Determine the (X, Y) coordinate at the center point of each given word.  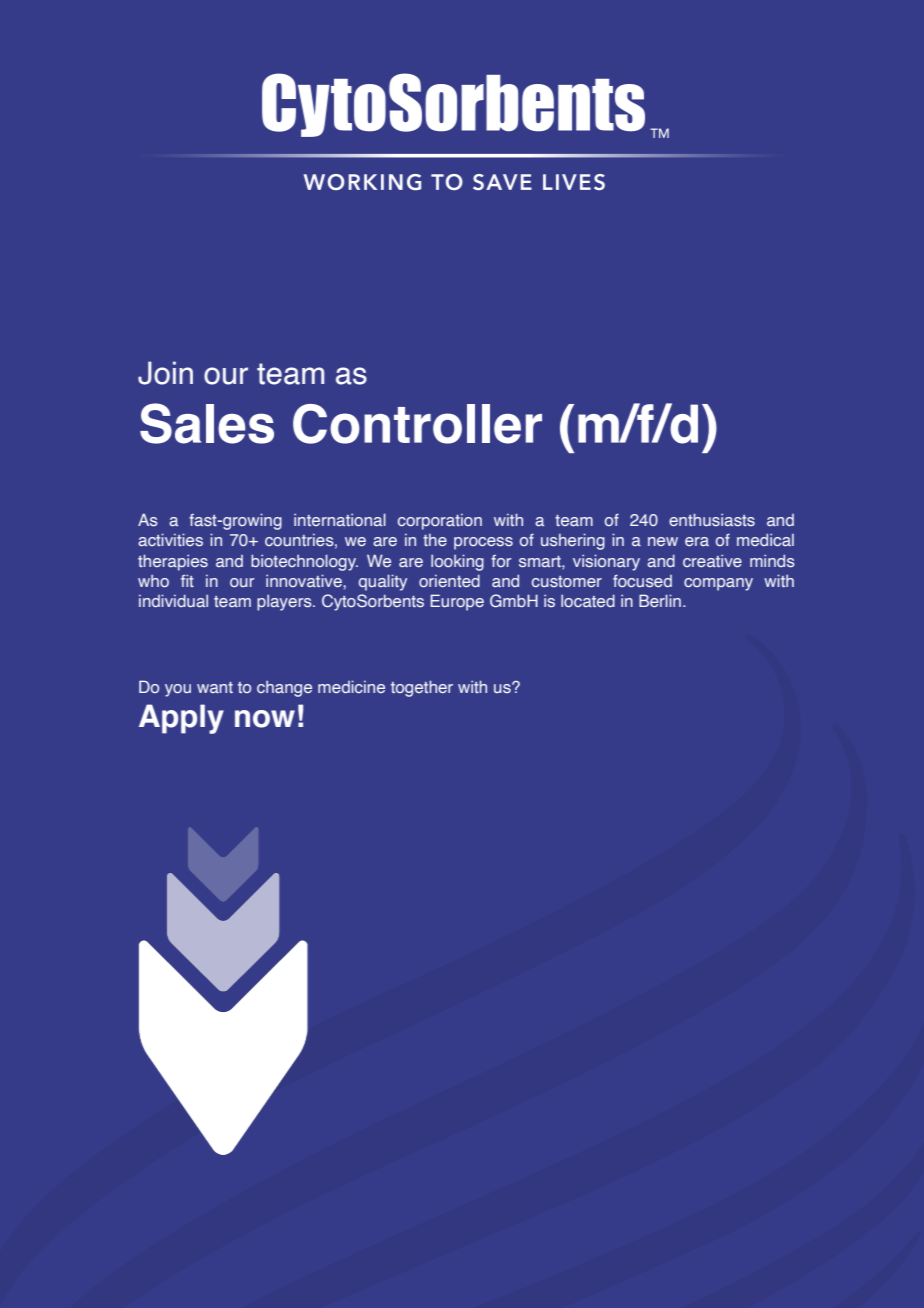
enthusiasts (712, 519)
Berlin (660, 600)
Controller (417, 424)
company (718, 584)
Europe (457, 602)
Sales (207, 423)
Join (165, 373)
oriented (449, 580)
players (285, 603)
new (663, 541)
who (153, 581)
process (483, 543)
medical (765, 539)
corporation (440, 522)
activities (170, 539)
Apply (181, 719)
